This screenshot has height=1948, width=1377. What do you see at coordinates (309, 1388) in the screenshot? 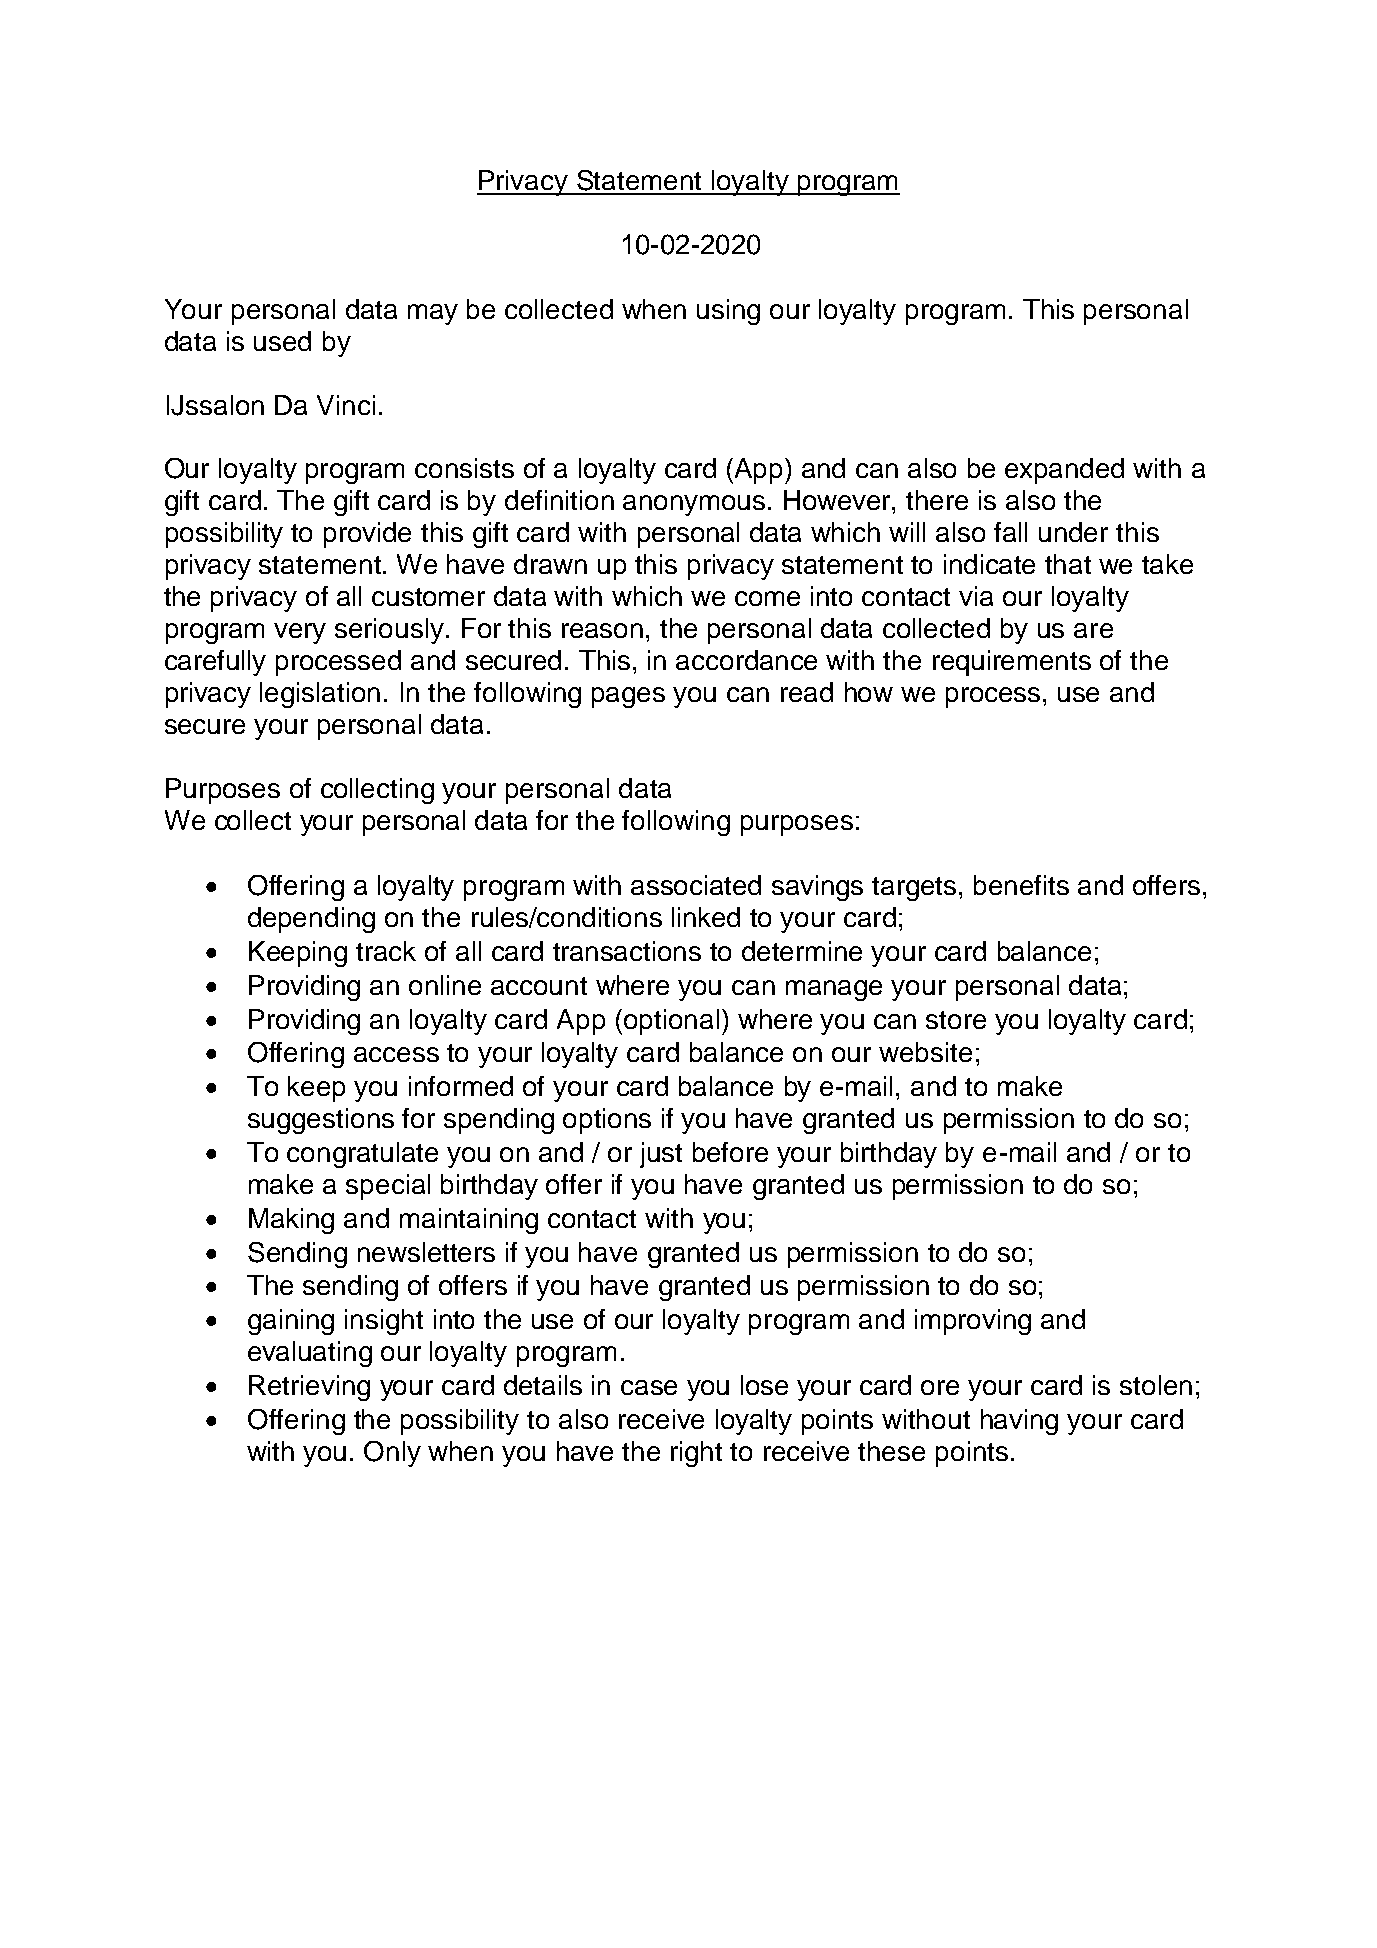
I see `Retrieving` at bounding box center [309, 1388].
